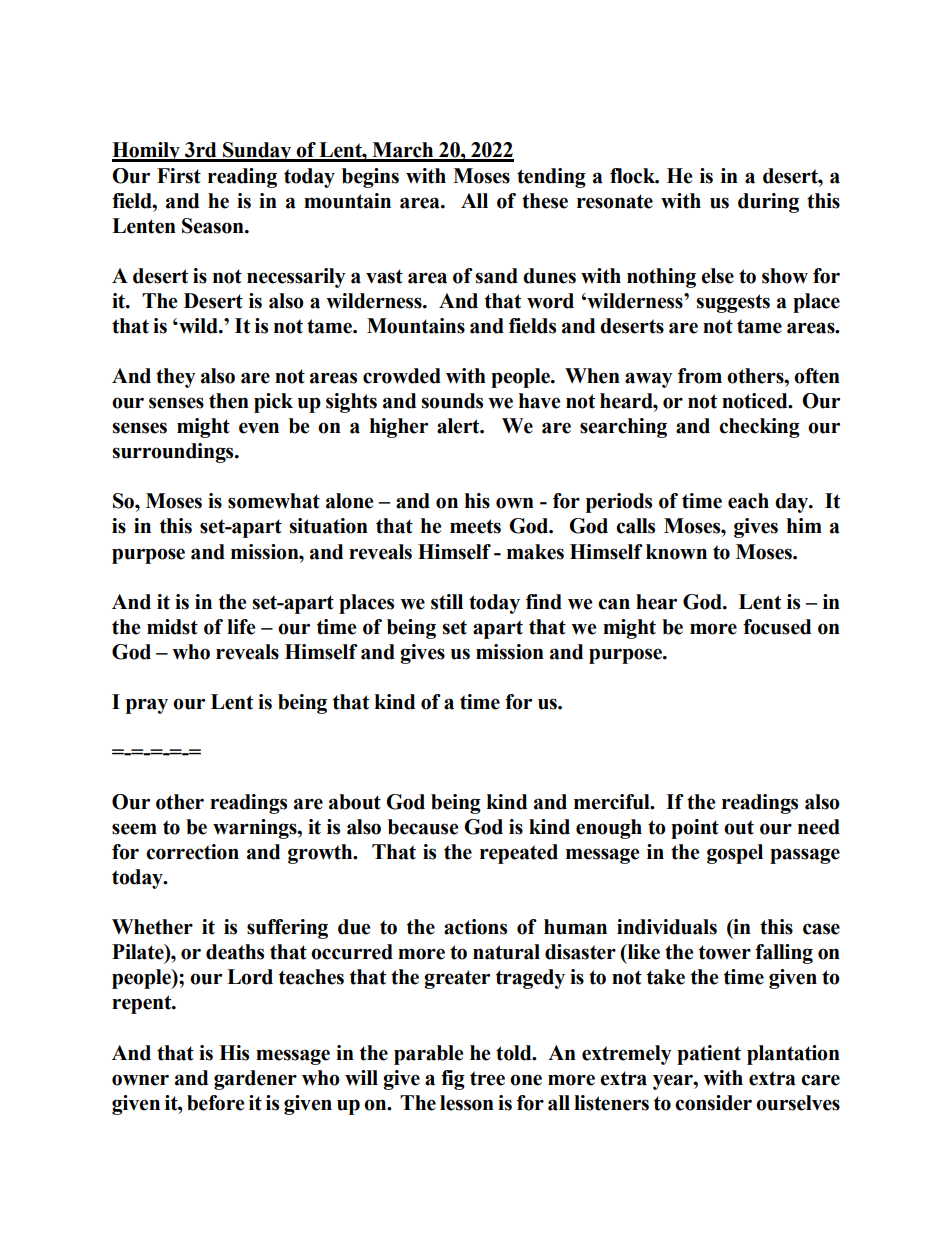 Image resolution: width=952 pixels, height=1233 pixels. Describe the element at coordinates (735, 854) in the image. I see `gospel` at that location.
